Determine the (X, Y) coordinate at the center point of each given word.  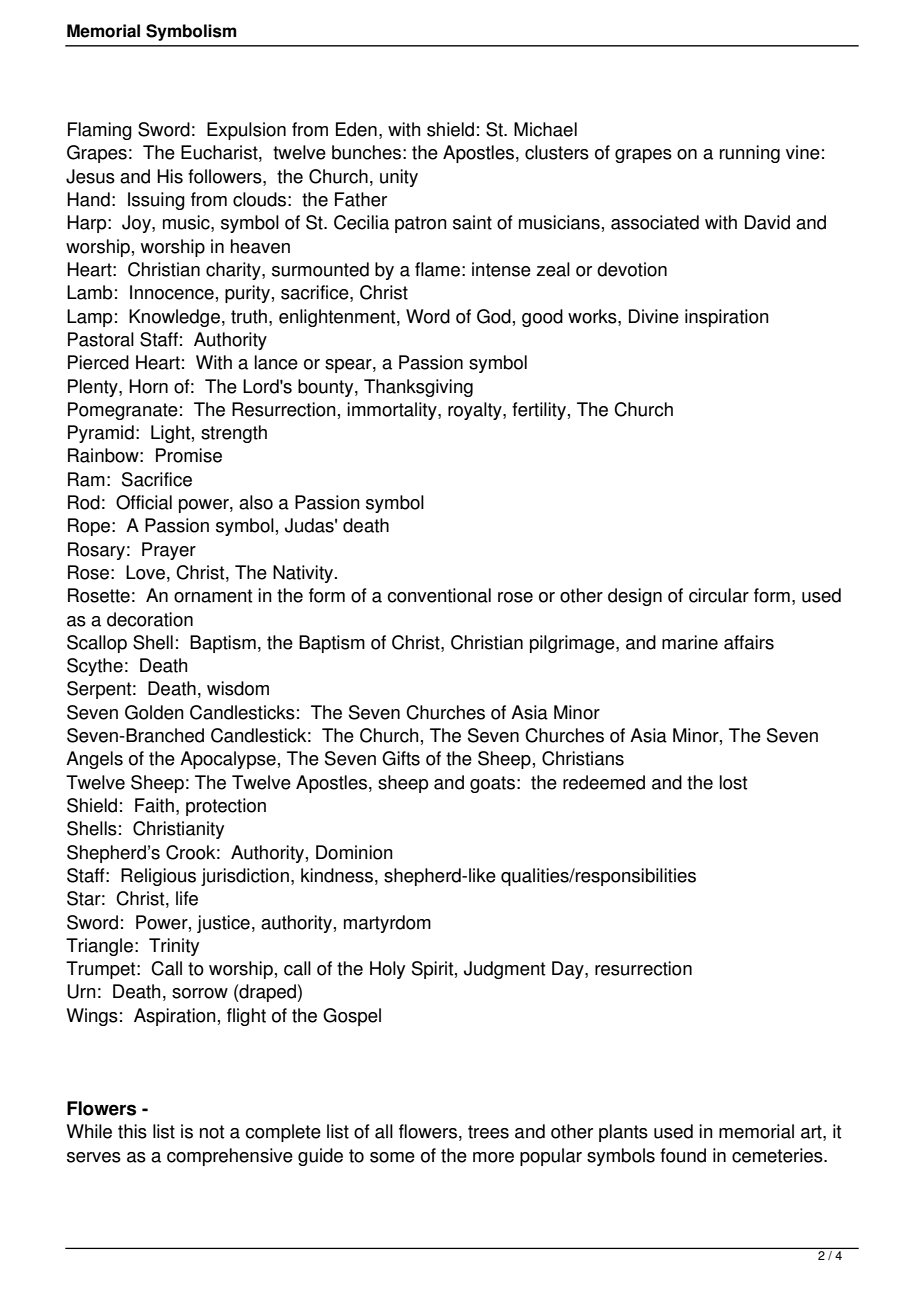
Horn (148, 386)
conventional (439, 595)
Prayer (169, 551)
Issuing (156, 201)
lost (733, 782)
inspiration (727, 318)
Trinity (174, 947)
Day (569, 970)
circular (719, 595)
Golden (154, 712)
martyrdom (387, 924)
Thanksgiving (418, 388)
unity (399, 178)
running (750, 154)
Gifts (401, 758)
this (132, 1131)
